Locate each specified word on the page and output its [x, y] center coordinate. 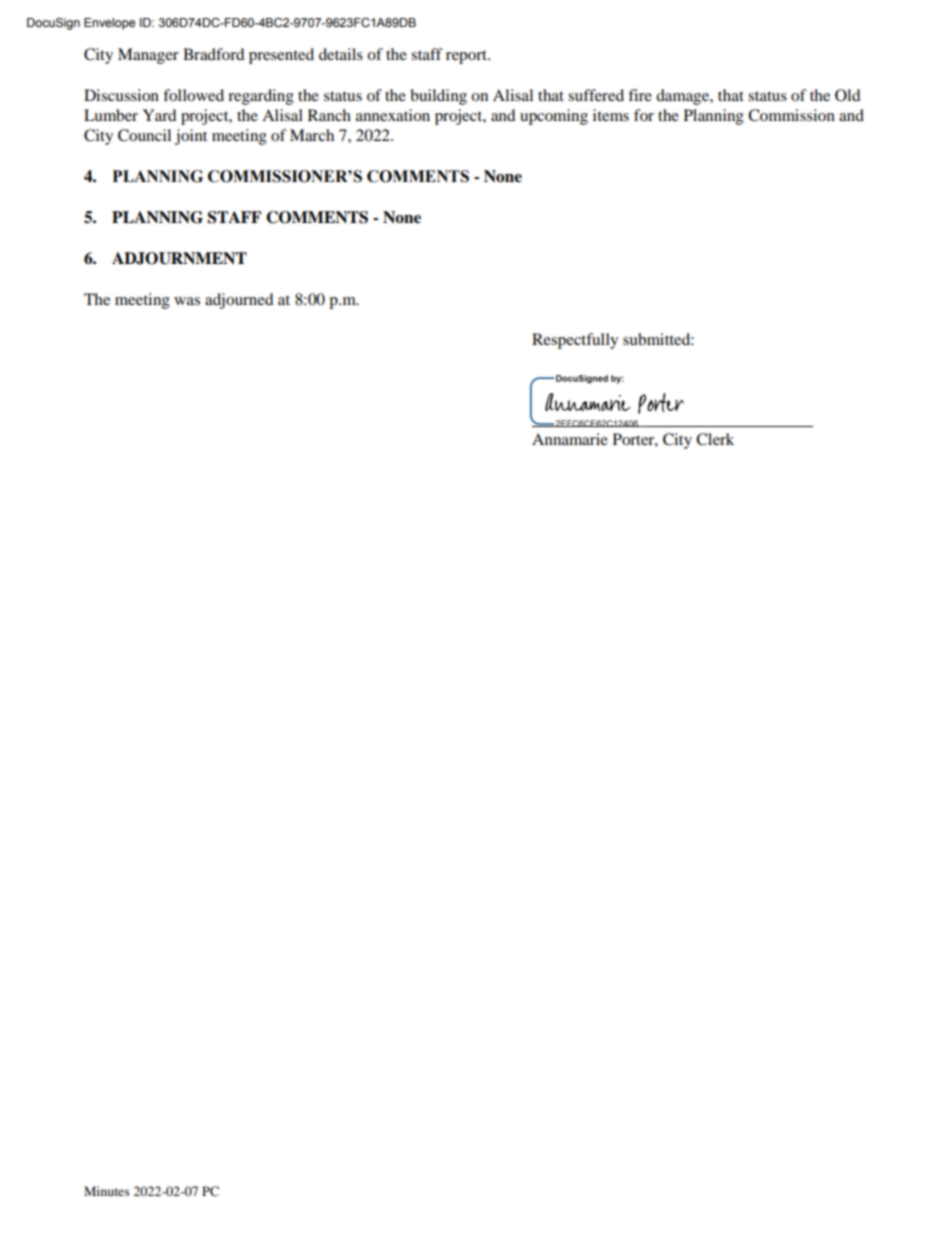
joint [191, 137]
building [438, 97]
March [312, 135]
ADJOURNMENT [179, 258]
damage [683, 97]
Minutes [107, 1191]
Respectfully [575, 341]
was [187, 301]
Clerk [715, 439]
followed [193, 95]
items [611, 115]
